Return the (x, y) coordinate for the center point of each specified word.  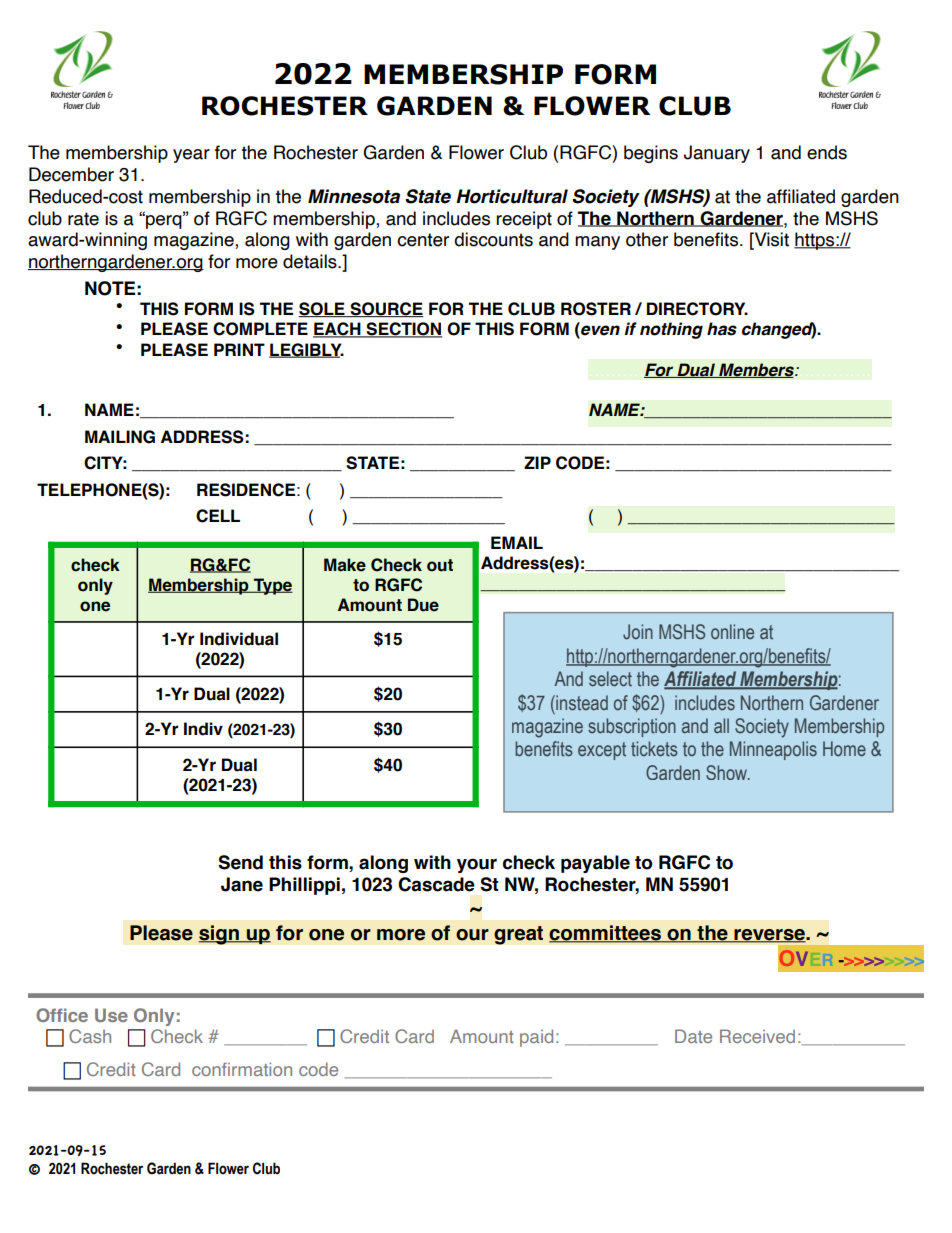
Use (111, 1015)
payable (595, 864)
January (717, 154)
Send (240, 862)
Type (272, 586)
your (477, 865)
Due (423, 605)
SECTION (404, 330)
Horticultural (512, 196)
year (191, 156)
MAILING (120, 437)
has (722, 329)
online (732, 631)
